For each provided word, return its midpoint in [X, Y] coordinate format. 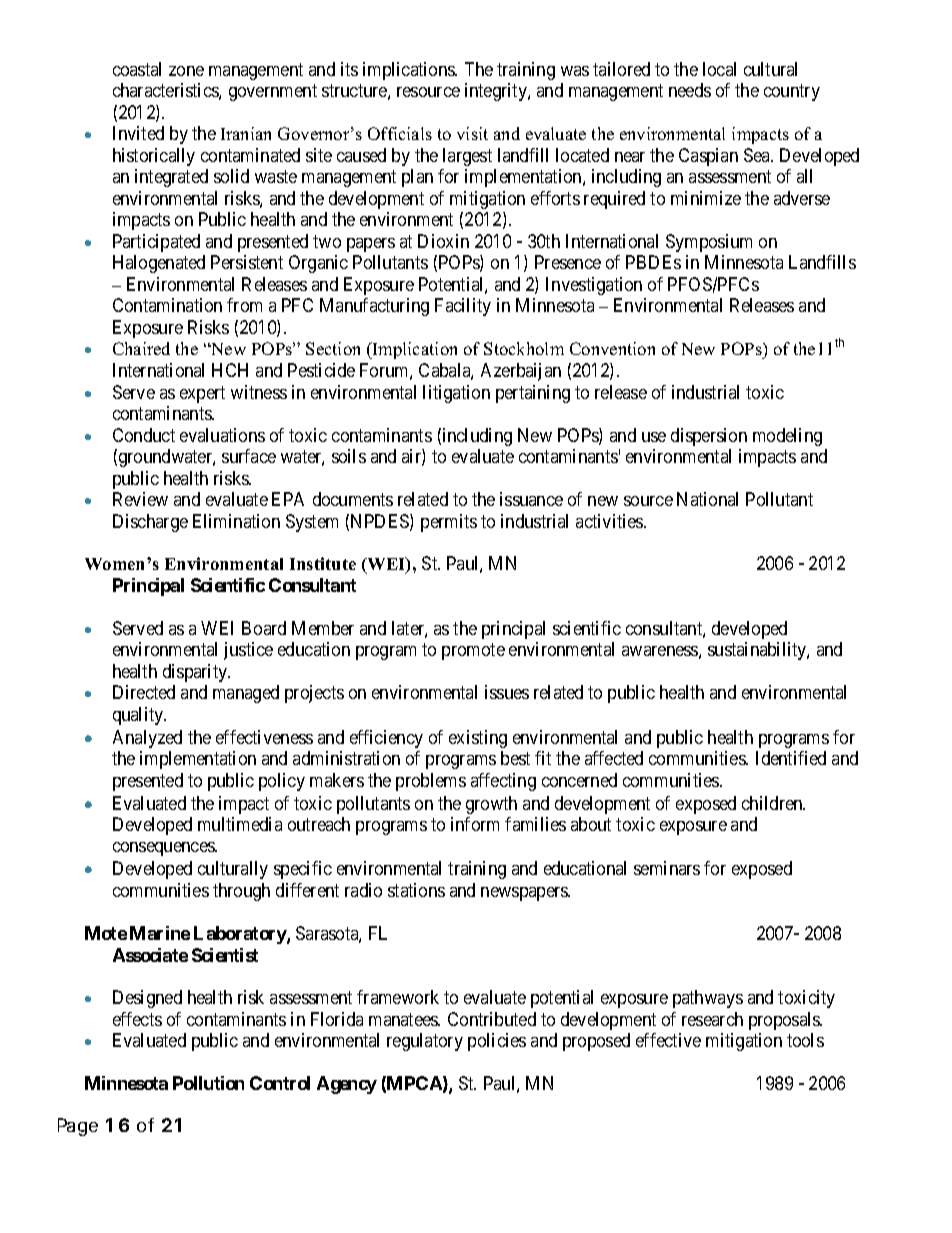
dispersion [709, 437]
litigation [456, 394]
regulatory [425, 1042]
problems [431, 782]
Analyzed [147, 739]
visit [472, 133]
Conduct [144, 435]
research [712, 1019]
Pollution [208, 1083]
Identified [791, 758]
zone [186, 71]
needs [690, 90]
